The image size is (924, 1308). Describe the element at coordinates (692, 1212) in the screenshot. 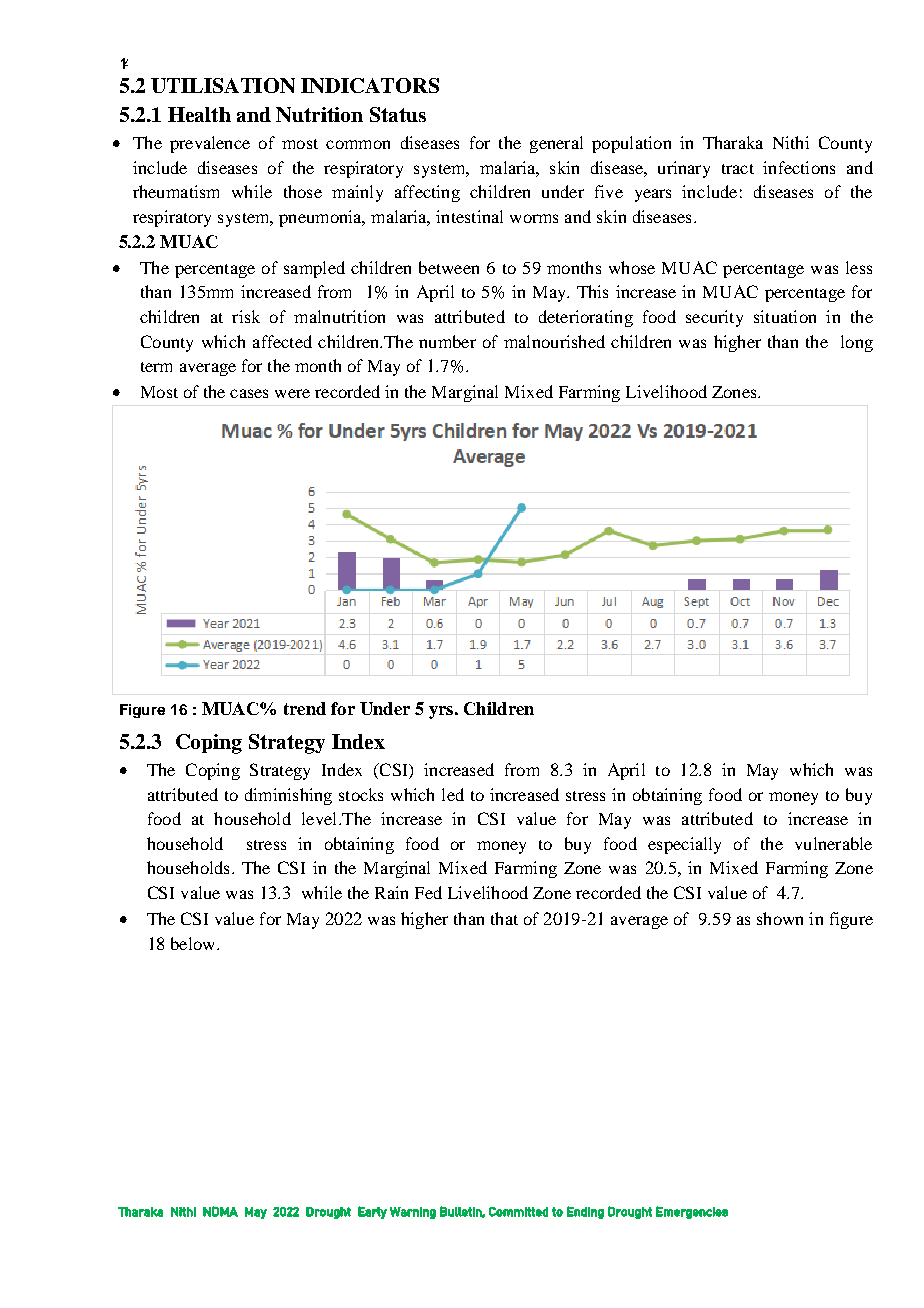

I see `Emergencies` at that location.
